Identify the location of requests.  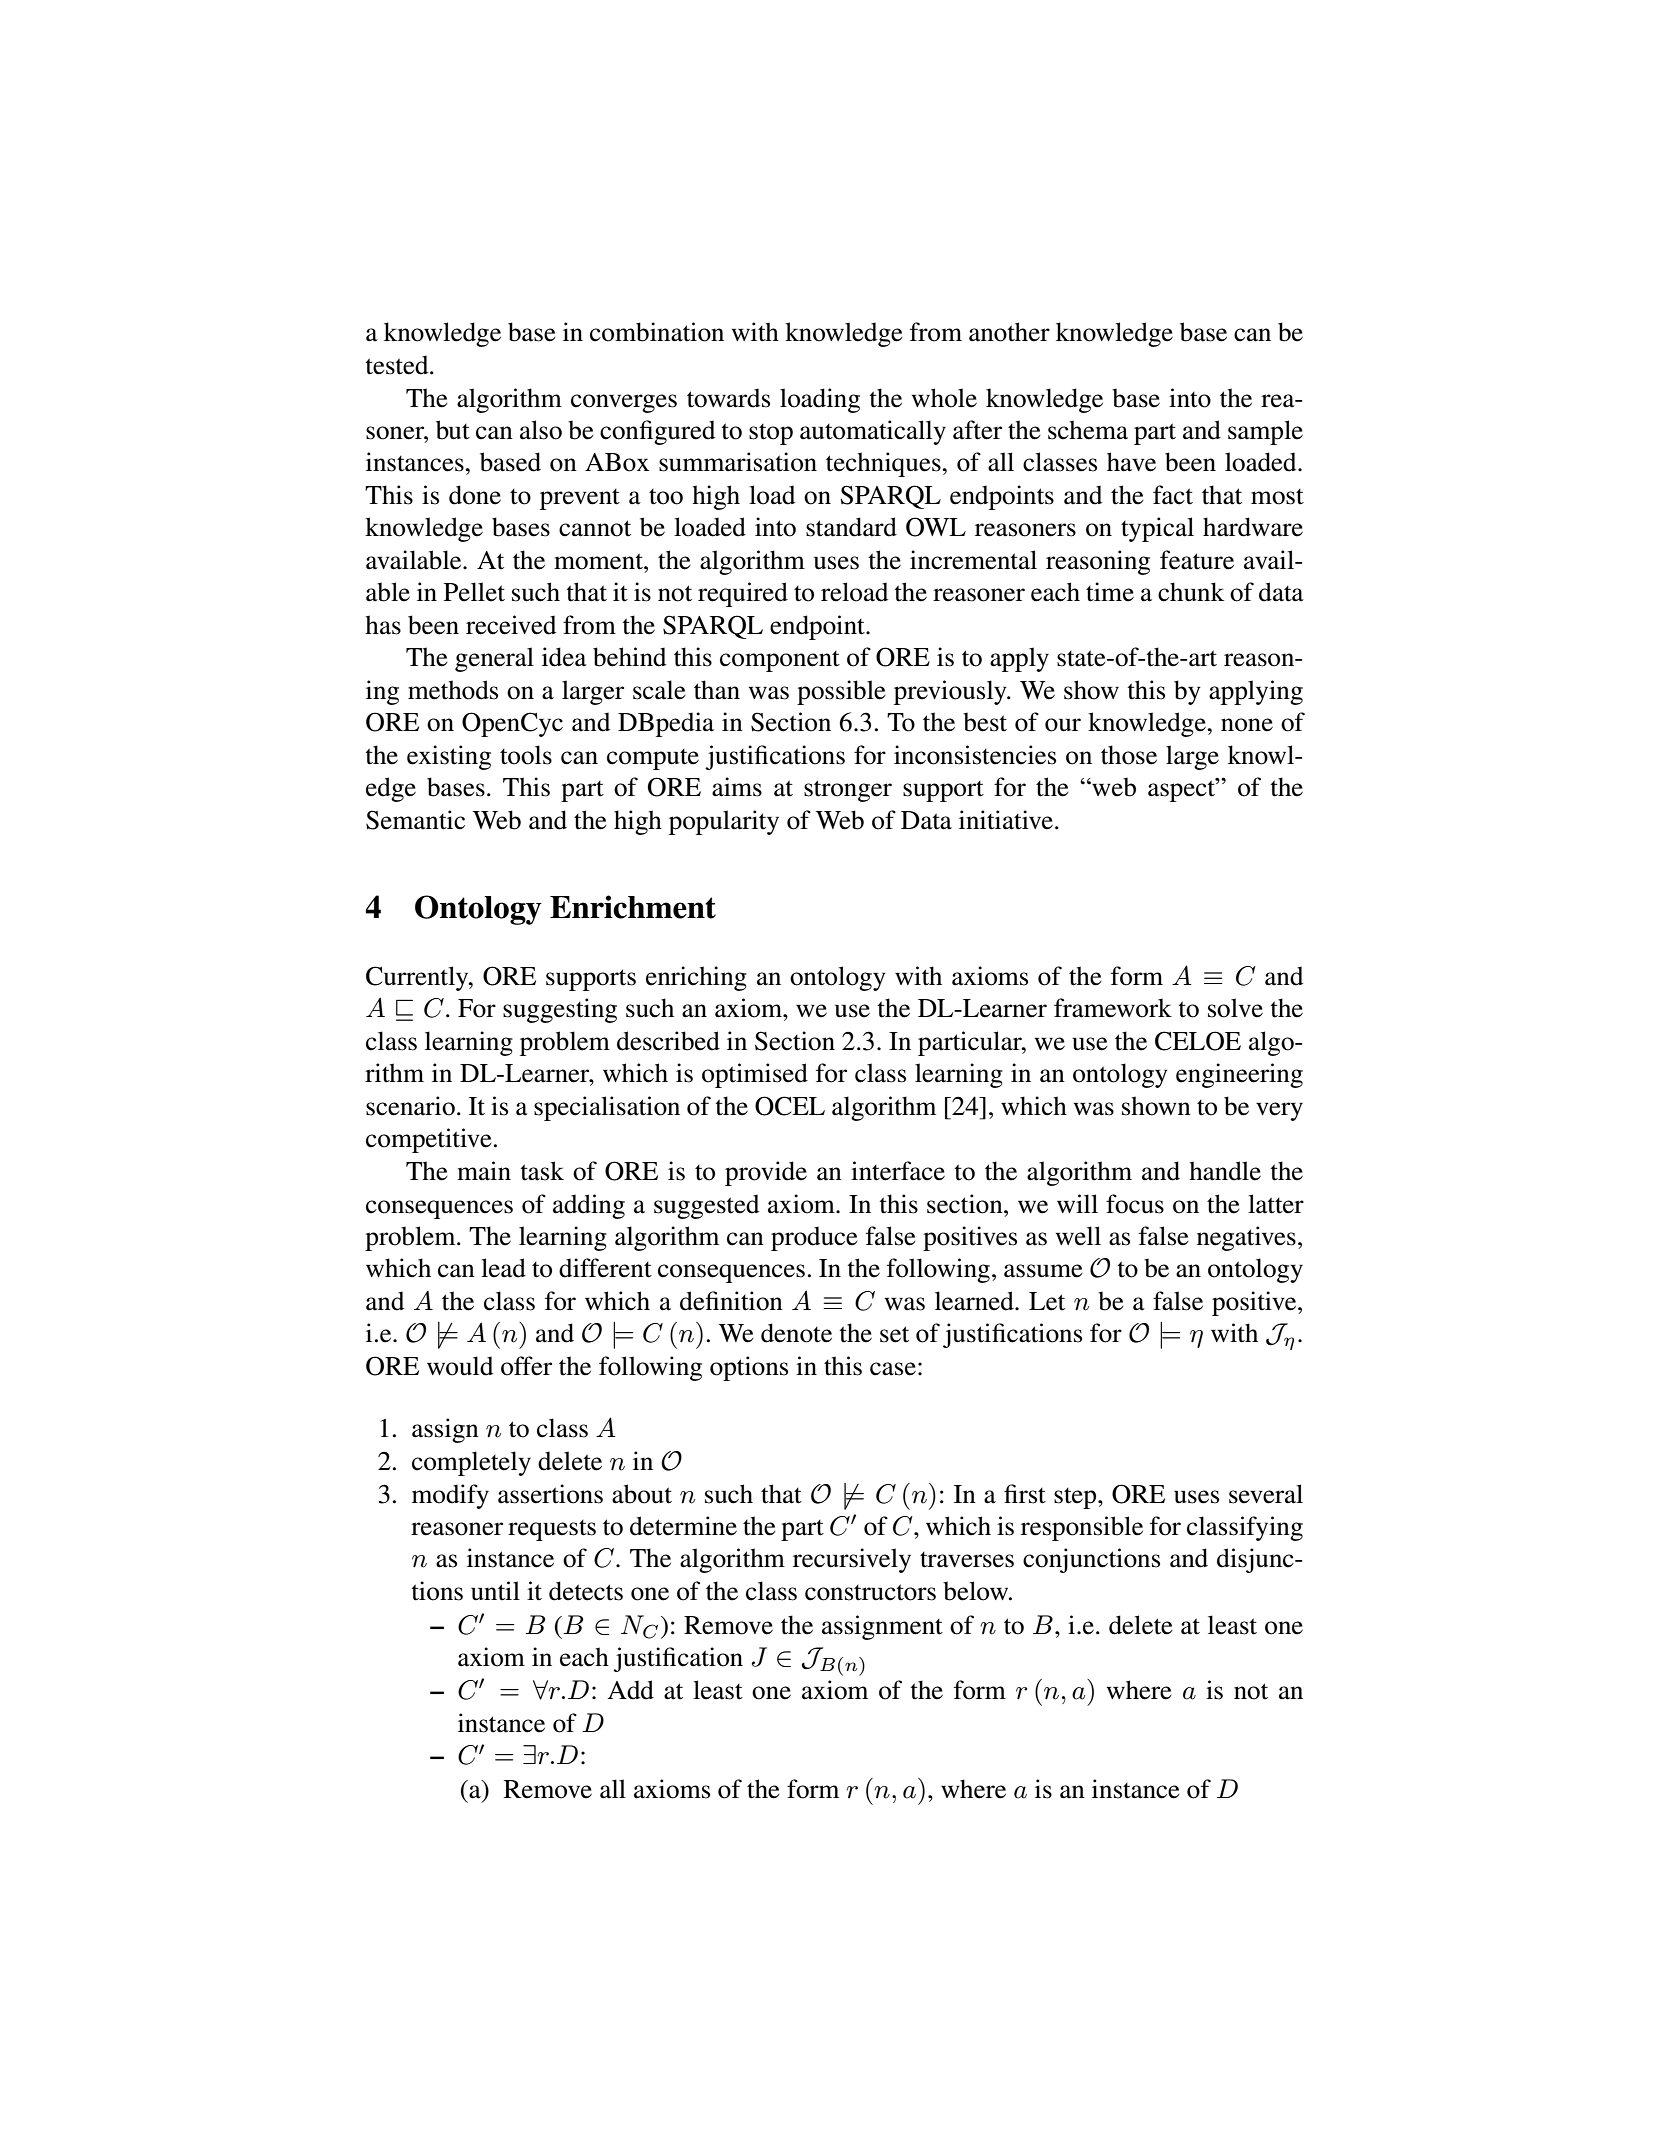
(552, 1530).
